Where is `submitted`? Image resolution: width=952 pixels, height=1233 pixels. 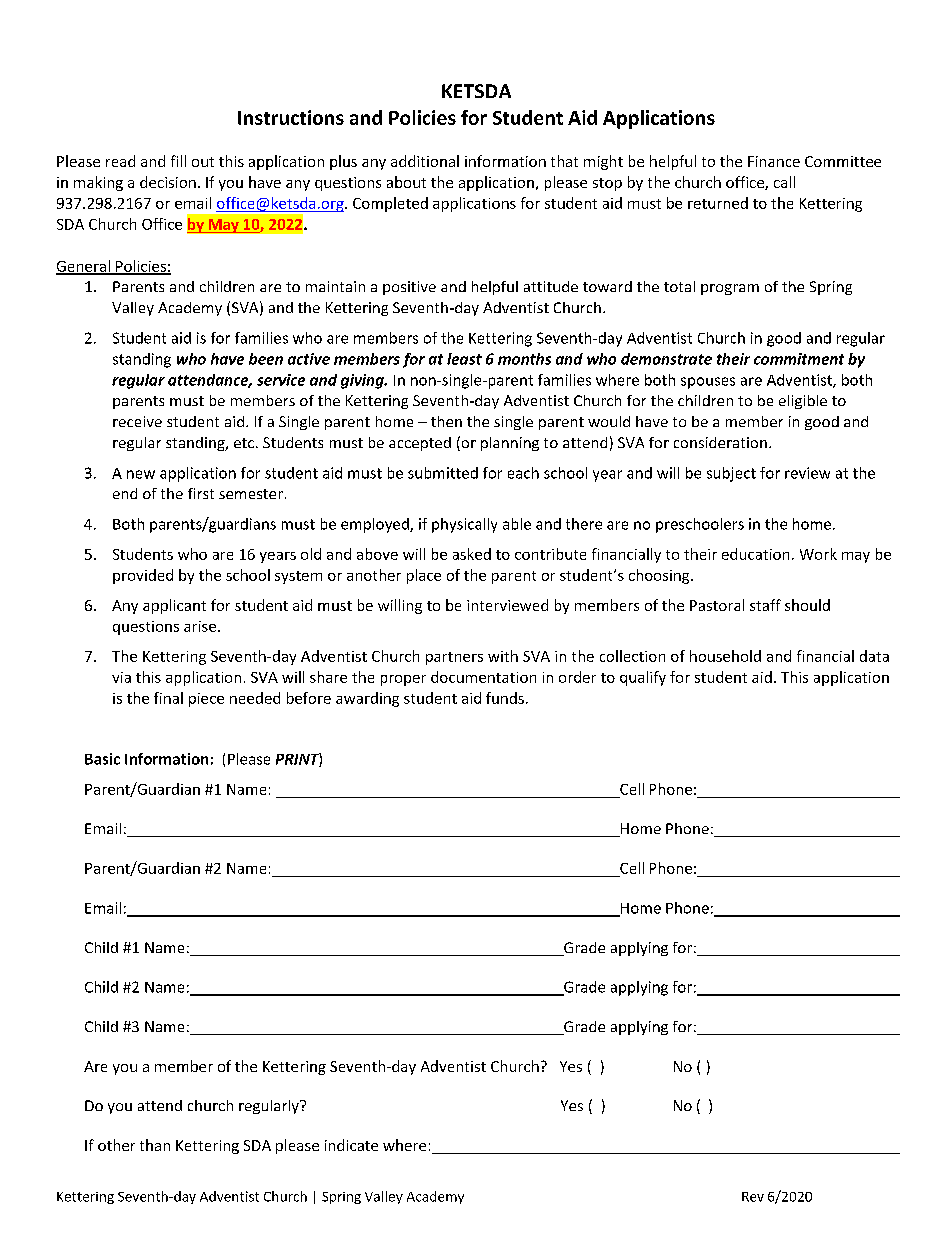 submitted is located at coordinates (443, 473).
